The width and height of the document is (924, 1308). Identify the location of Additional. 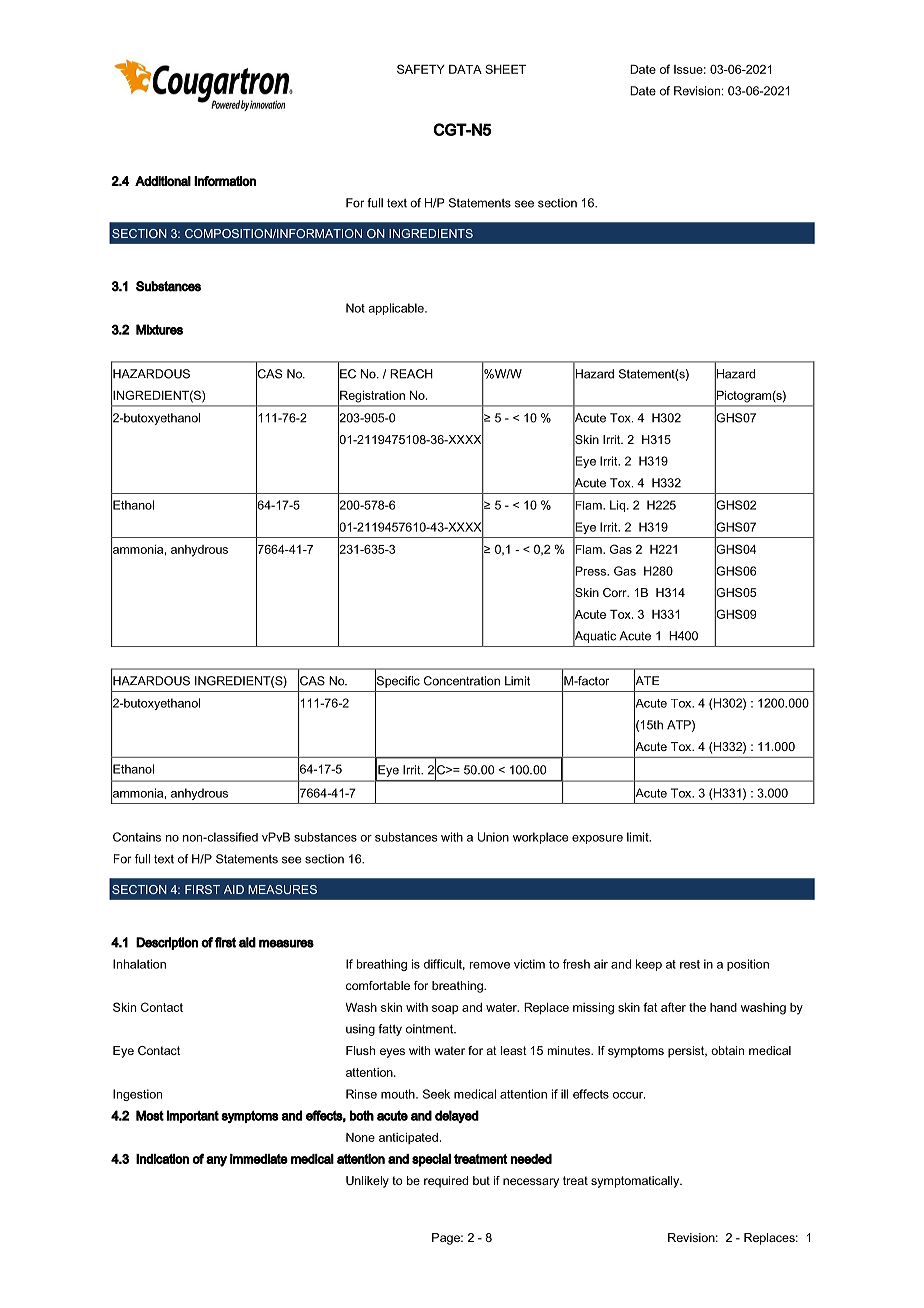
(163, 181).
